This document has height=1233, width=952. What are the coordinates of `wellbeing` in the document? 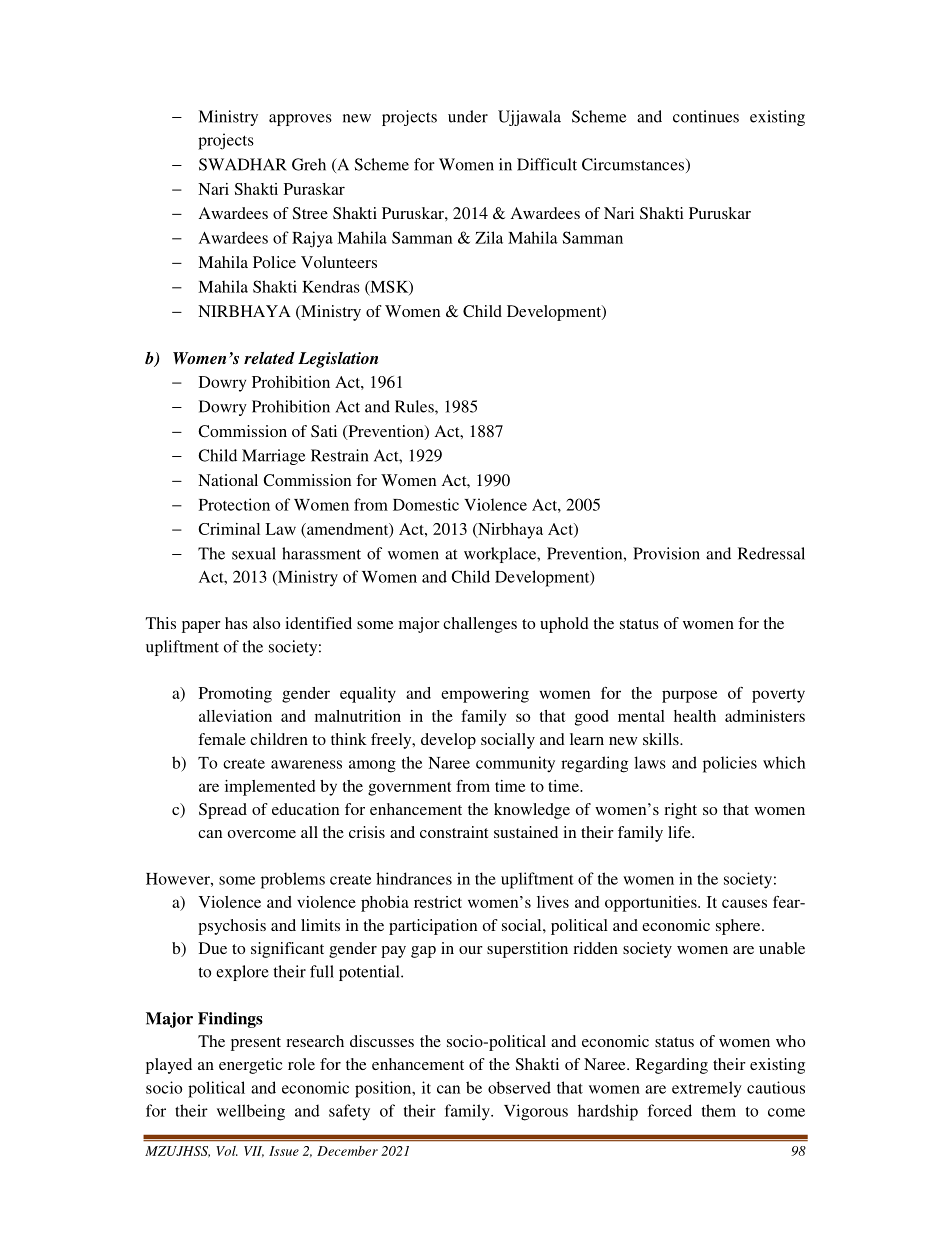 It's located at (251, 1112).
